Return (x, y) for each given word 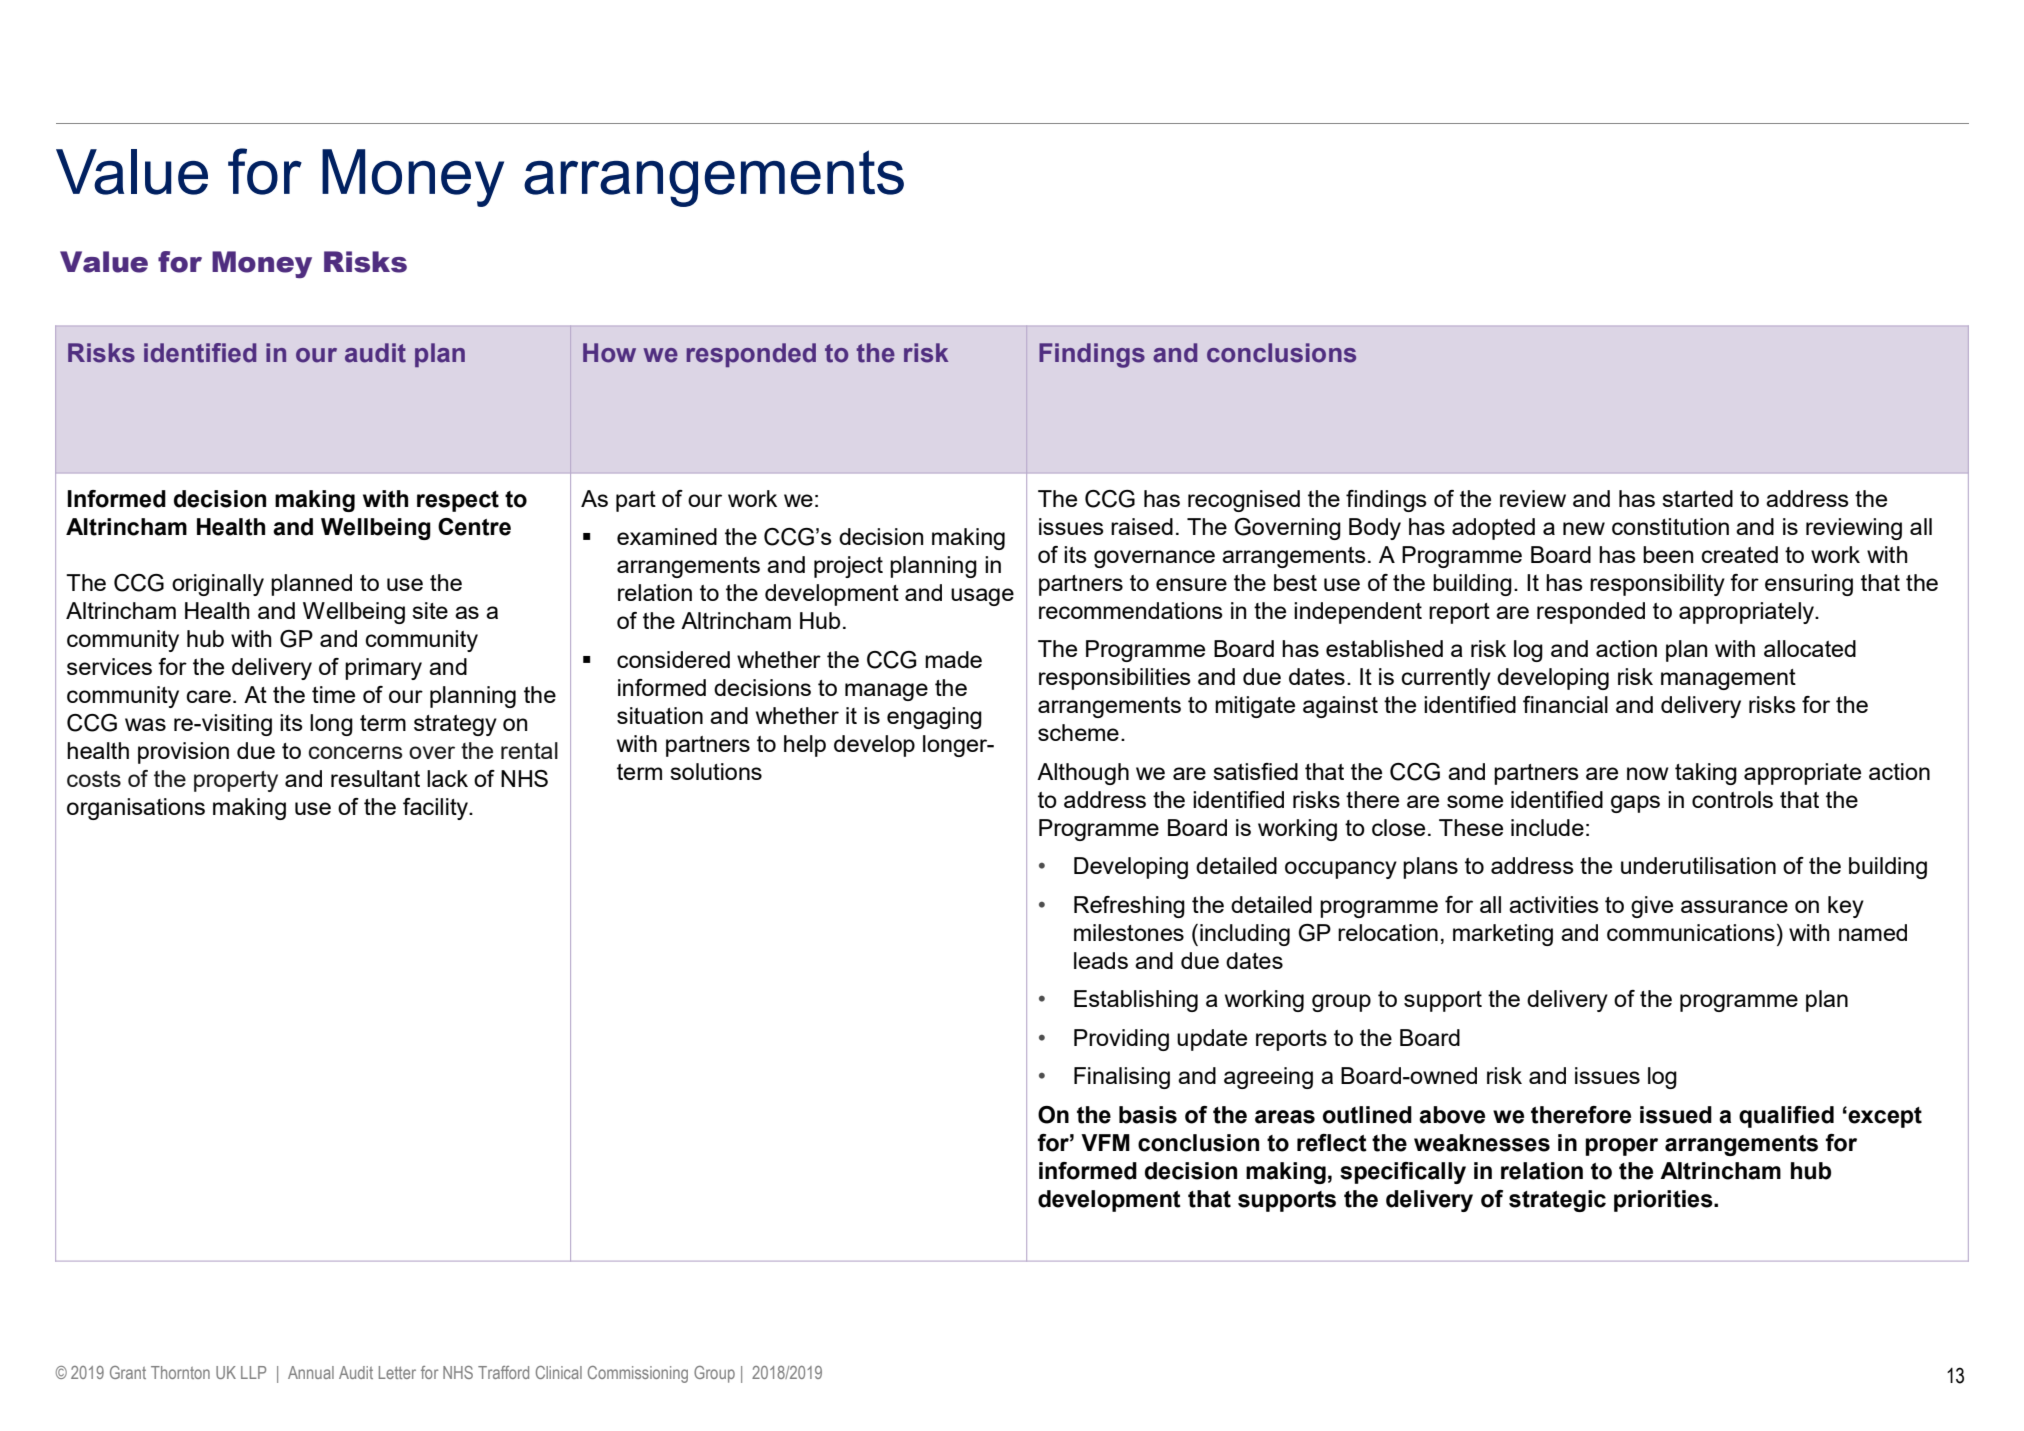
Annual (311, 1372)
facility (437, 809)
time (333, 694)
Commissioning (638, 1374)
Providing (1121, 1040)
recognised (1244, 501)
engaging (934, 718)
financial (1565, 704)
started (1697, 498)
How (609, 353)
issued (1676, 1115)
